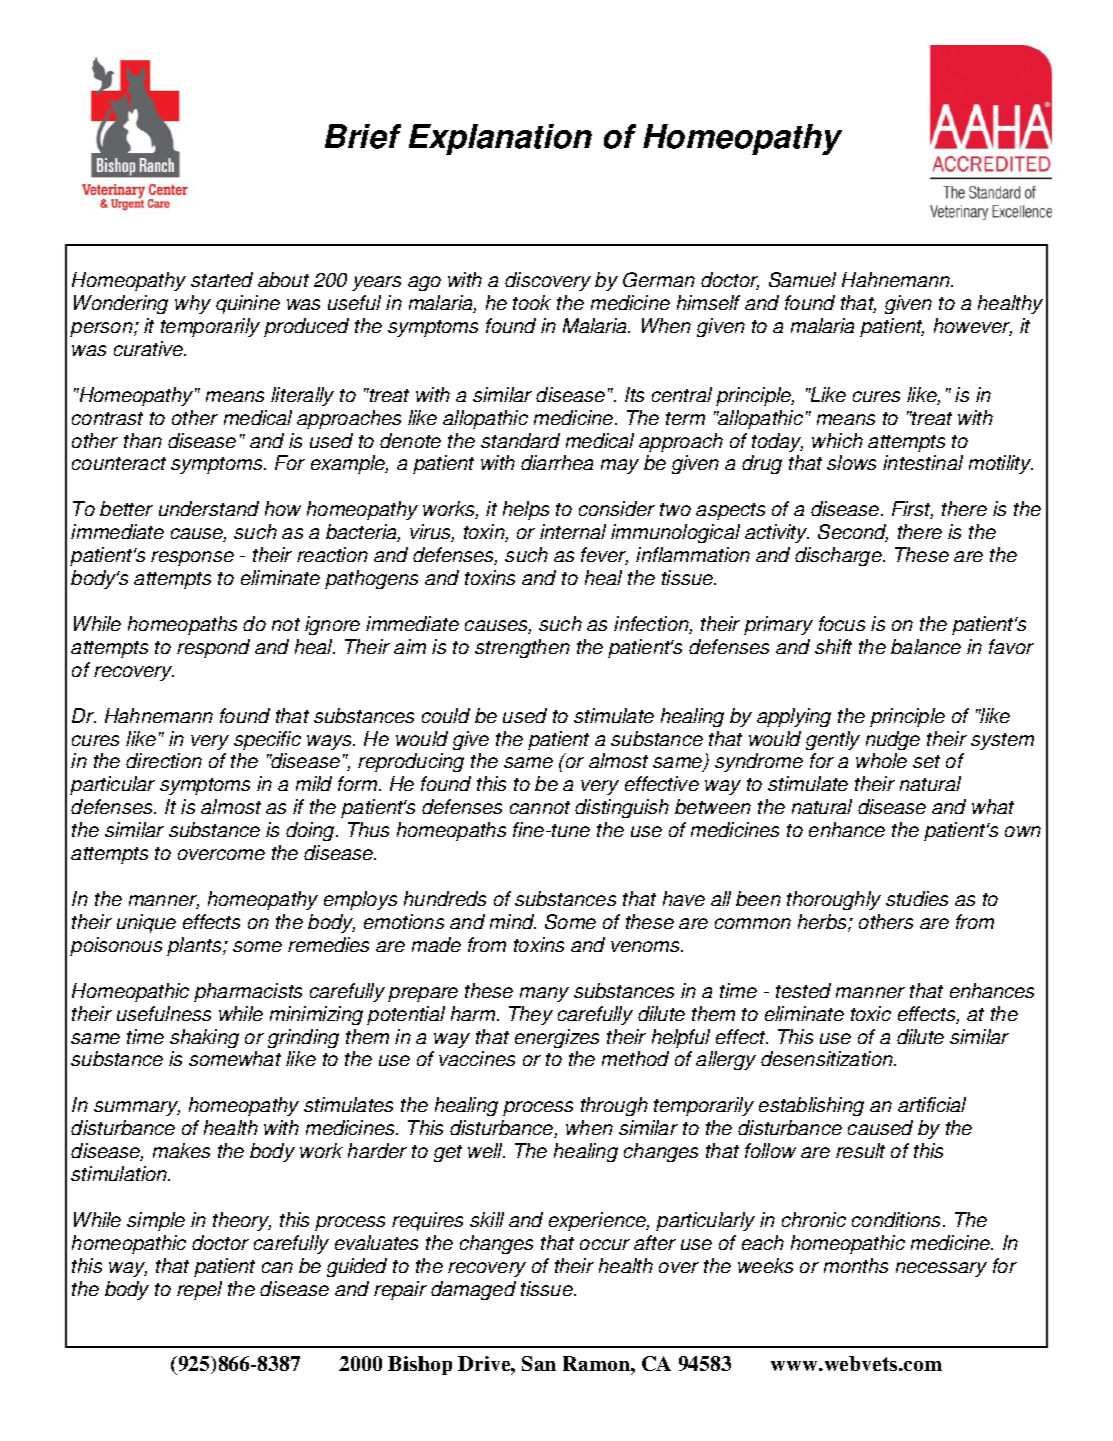 The image size is (1113, 1441). Describe the element at coordinates (802, 279) in the screenshot. I see `Samuel` at that location.
